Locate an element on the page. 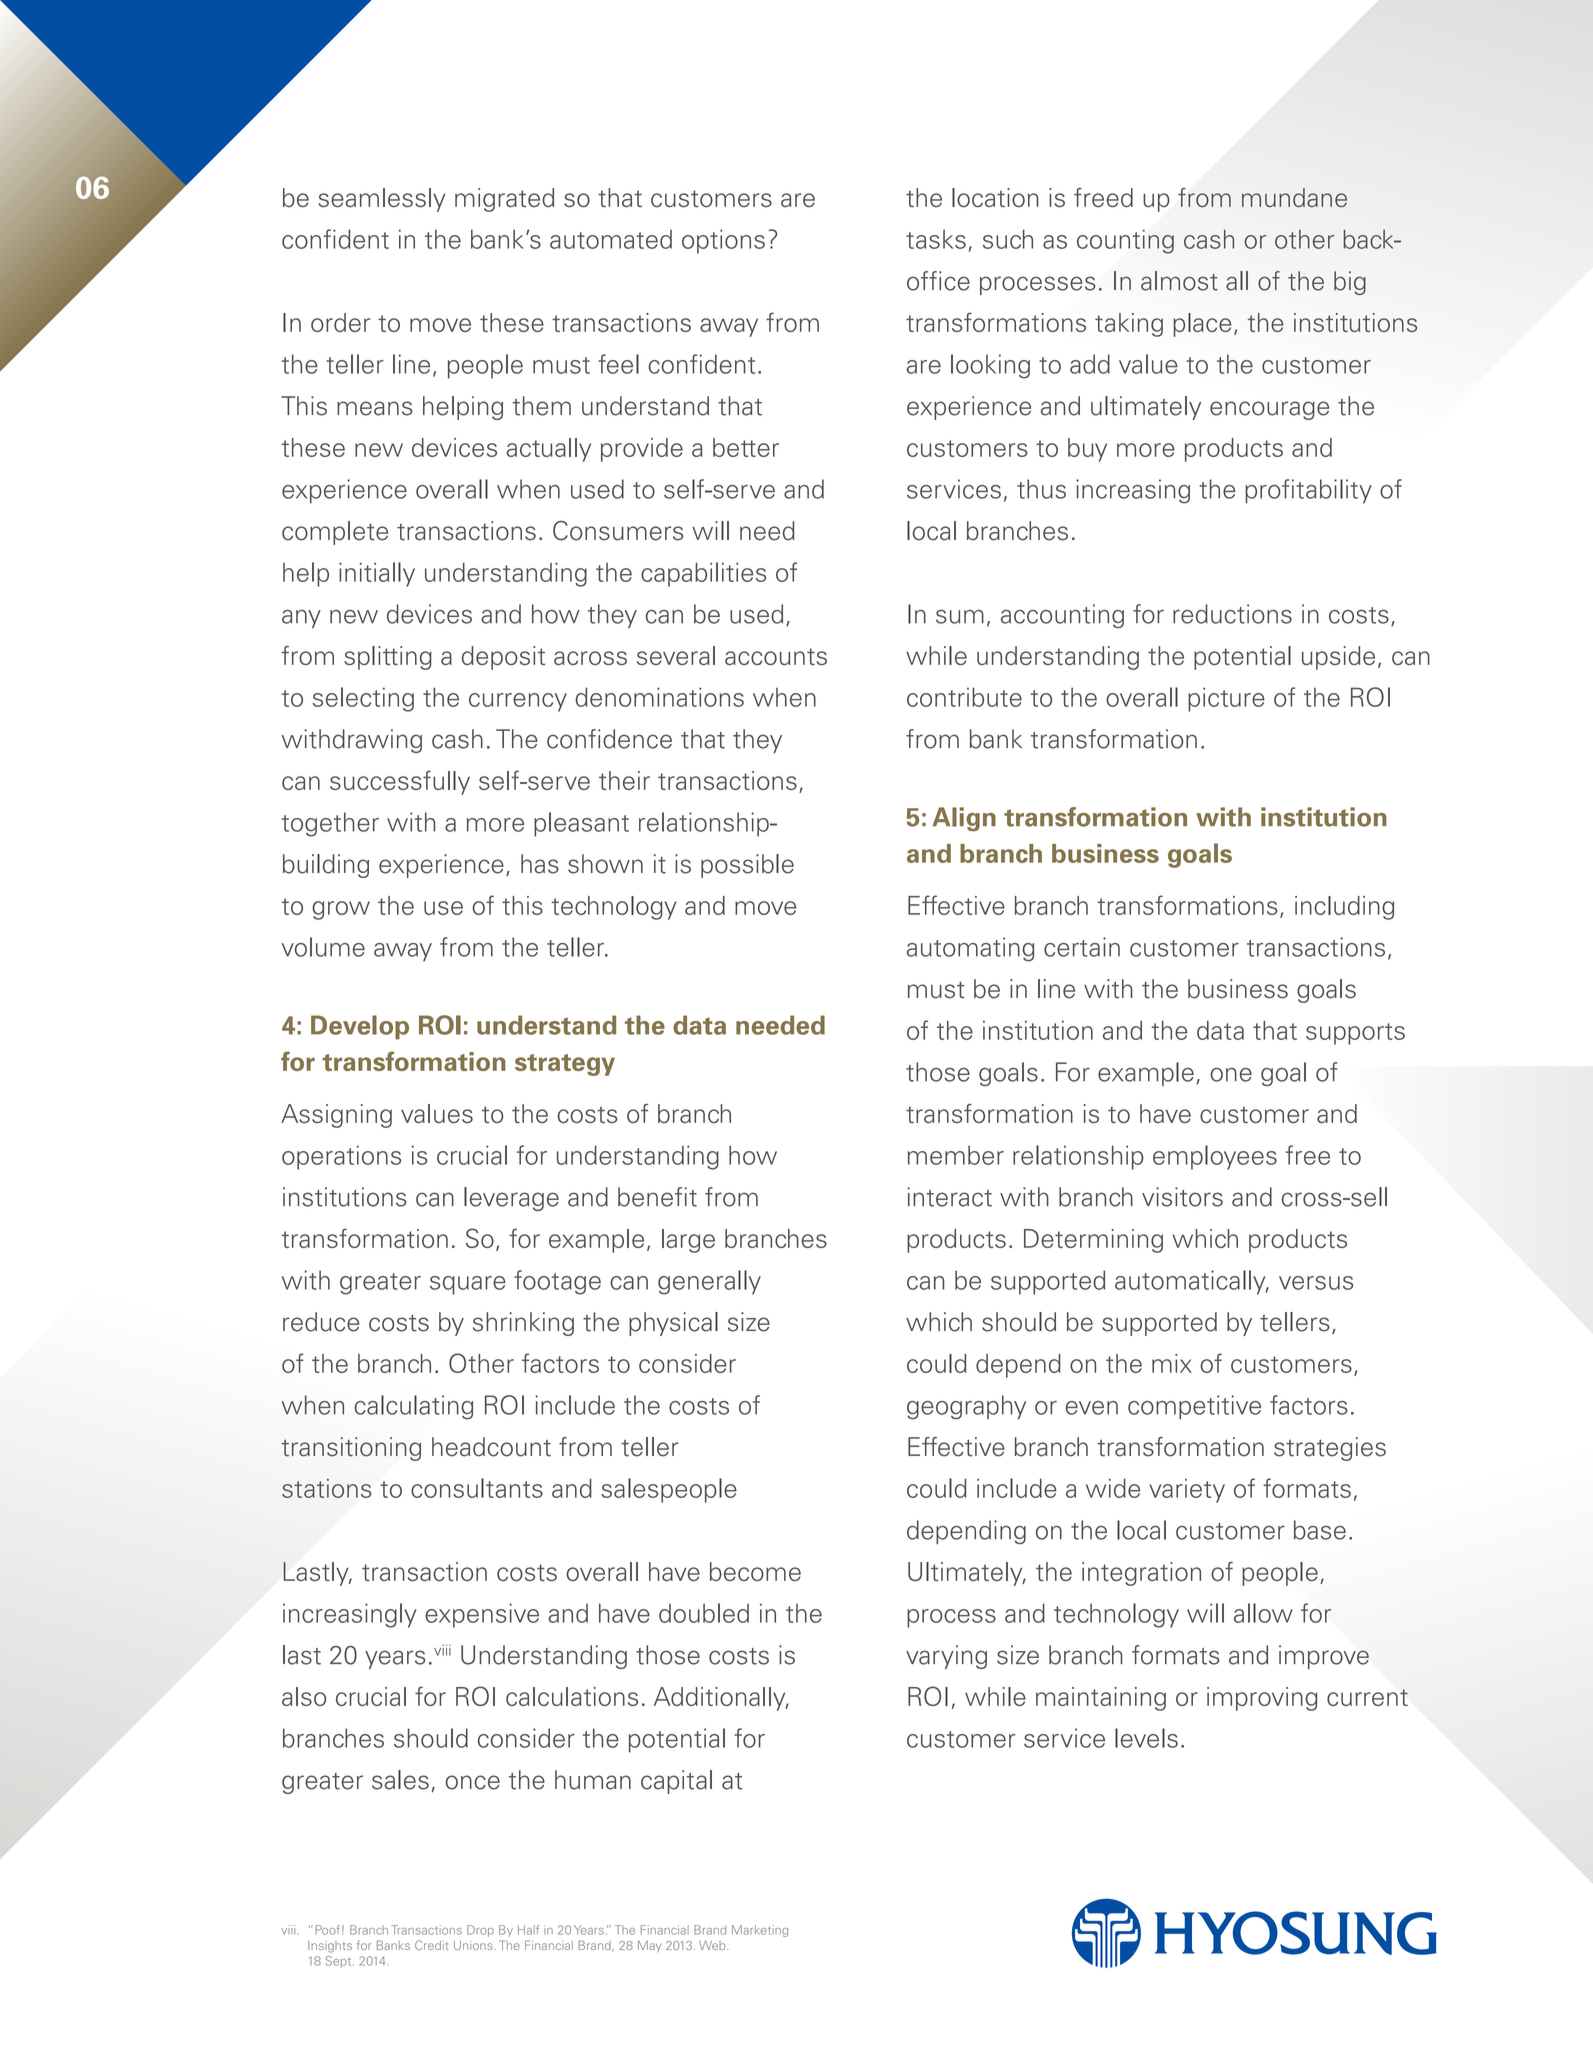 The height and width of the image is (2061, 1593). almost is located at coordinates (1179, 281).
